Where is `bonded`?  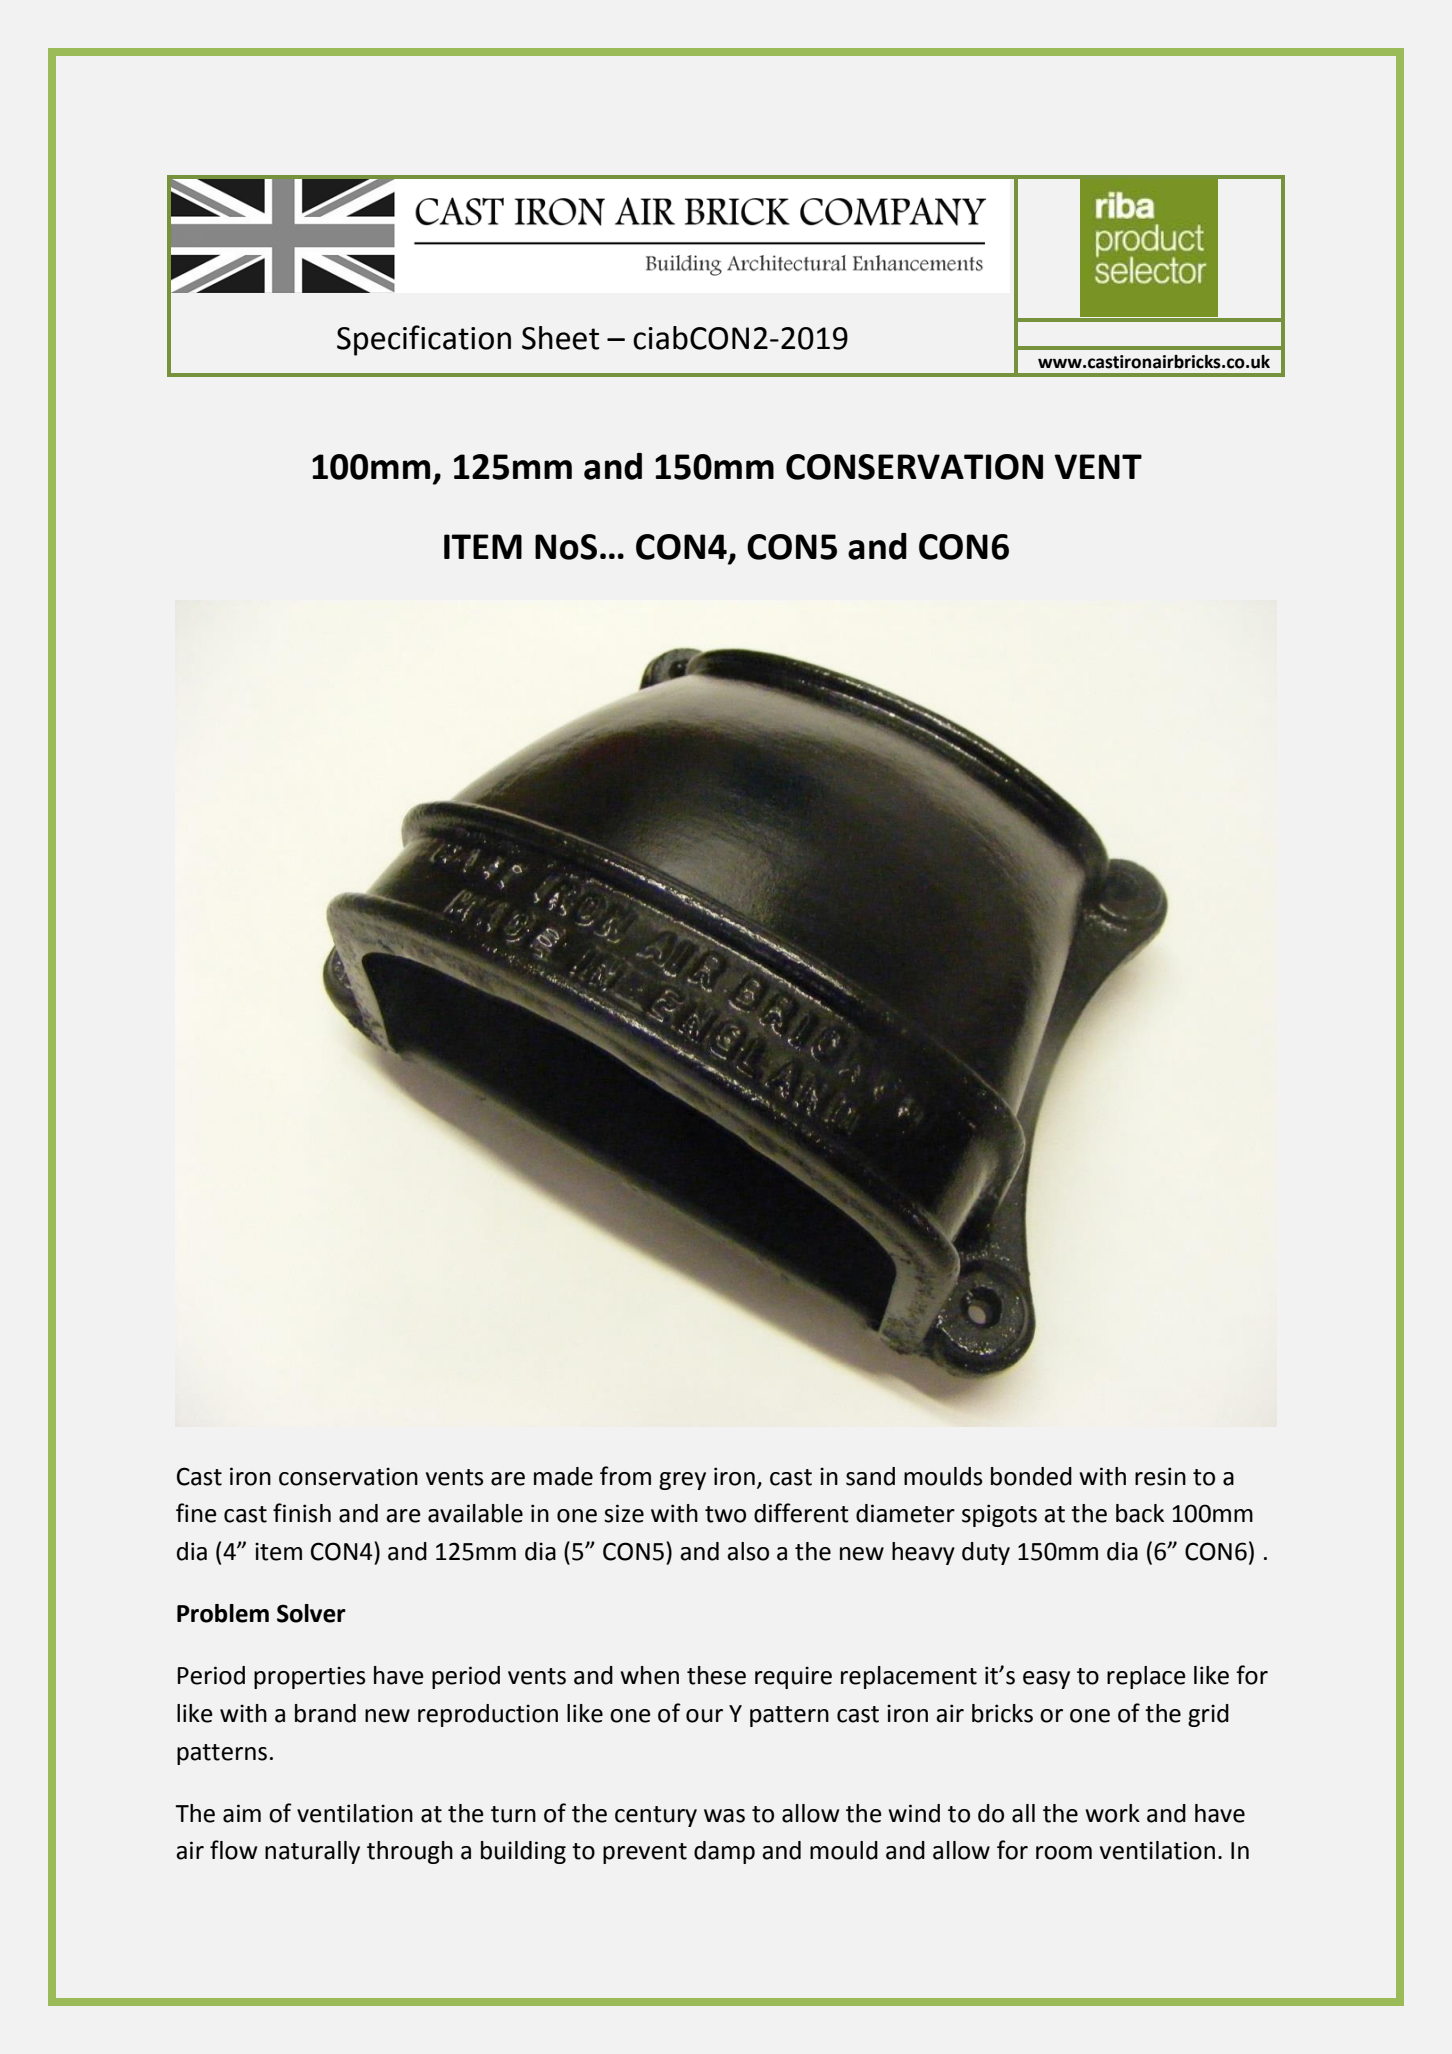
bonded is located at coordinates (1031, 1476).
